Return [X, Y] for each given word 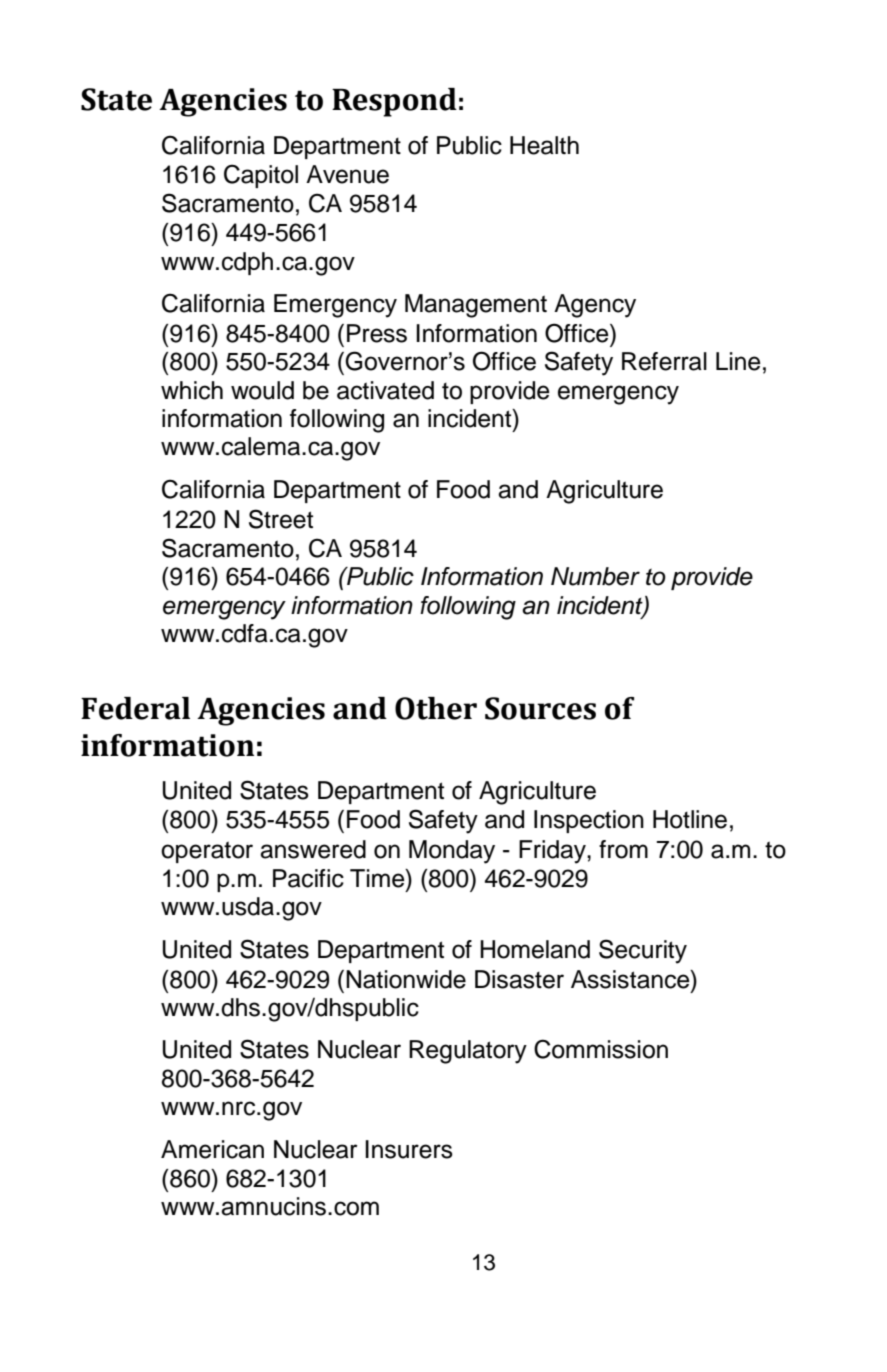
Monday [452, 852]
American [212, 1149]
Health [544, 145]
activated [385, 390]
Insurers [409, 1149]
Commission [601, 1049]
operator [207, 852]
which [192, 390]
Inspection [589, 821]
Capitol [261, 176]
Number [595, 576]
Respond [394, 102]
